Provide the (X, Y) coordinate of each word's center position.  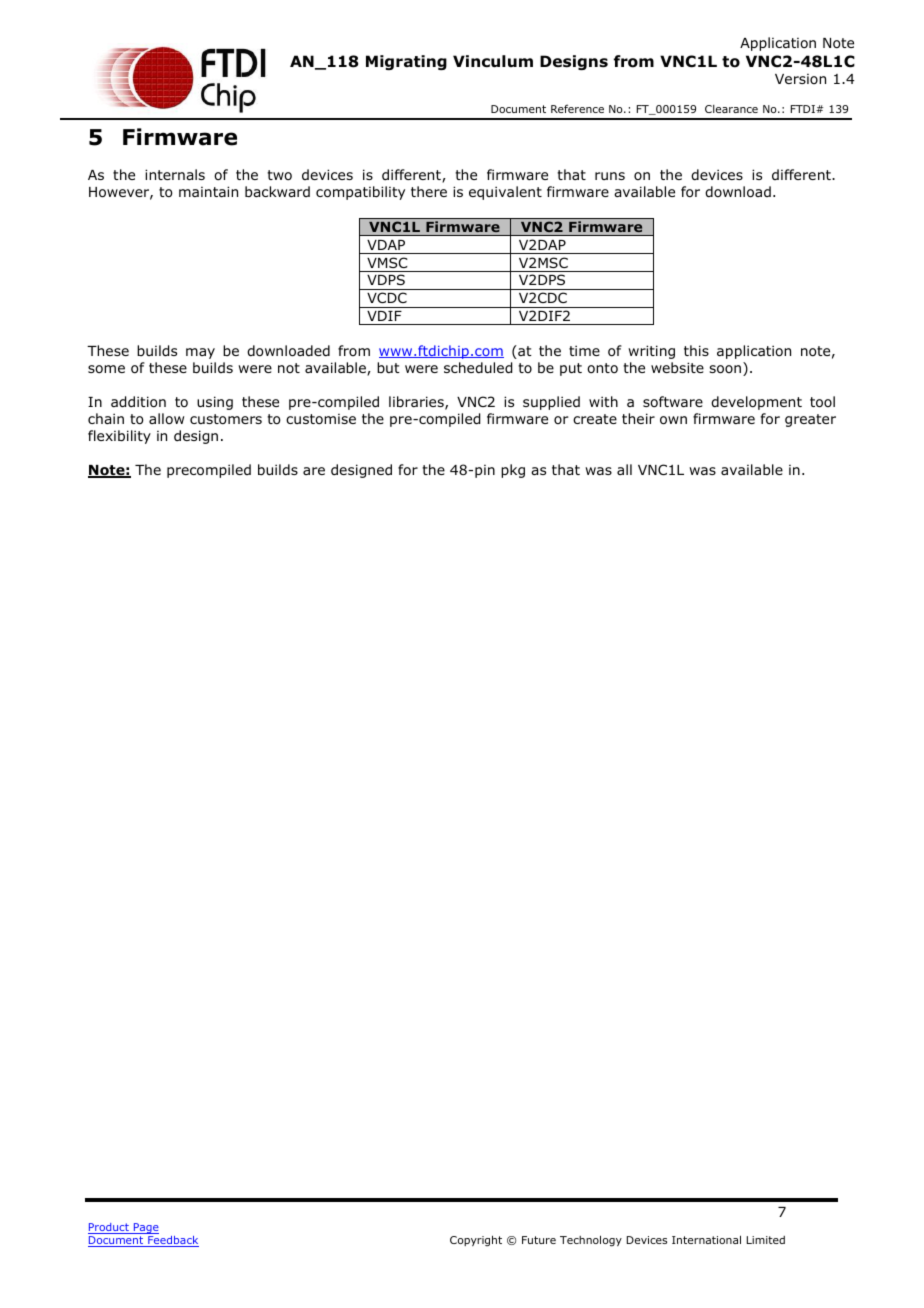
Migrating (406, 62)
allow (166, 418)
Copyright (476, 1240)
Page (145, 1228)
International (706, 1239)
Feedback (172, 1241)
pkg (513, 471)
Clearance (731, 109)
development (756, 403)
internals (175, 174)
